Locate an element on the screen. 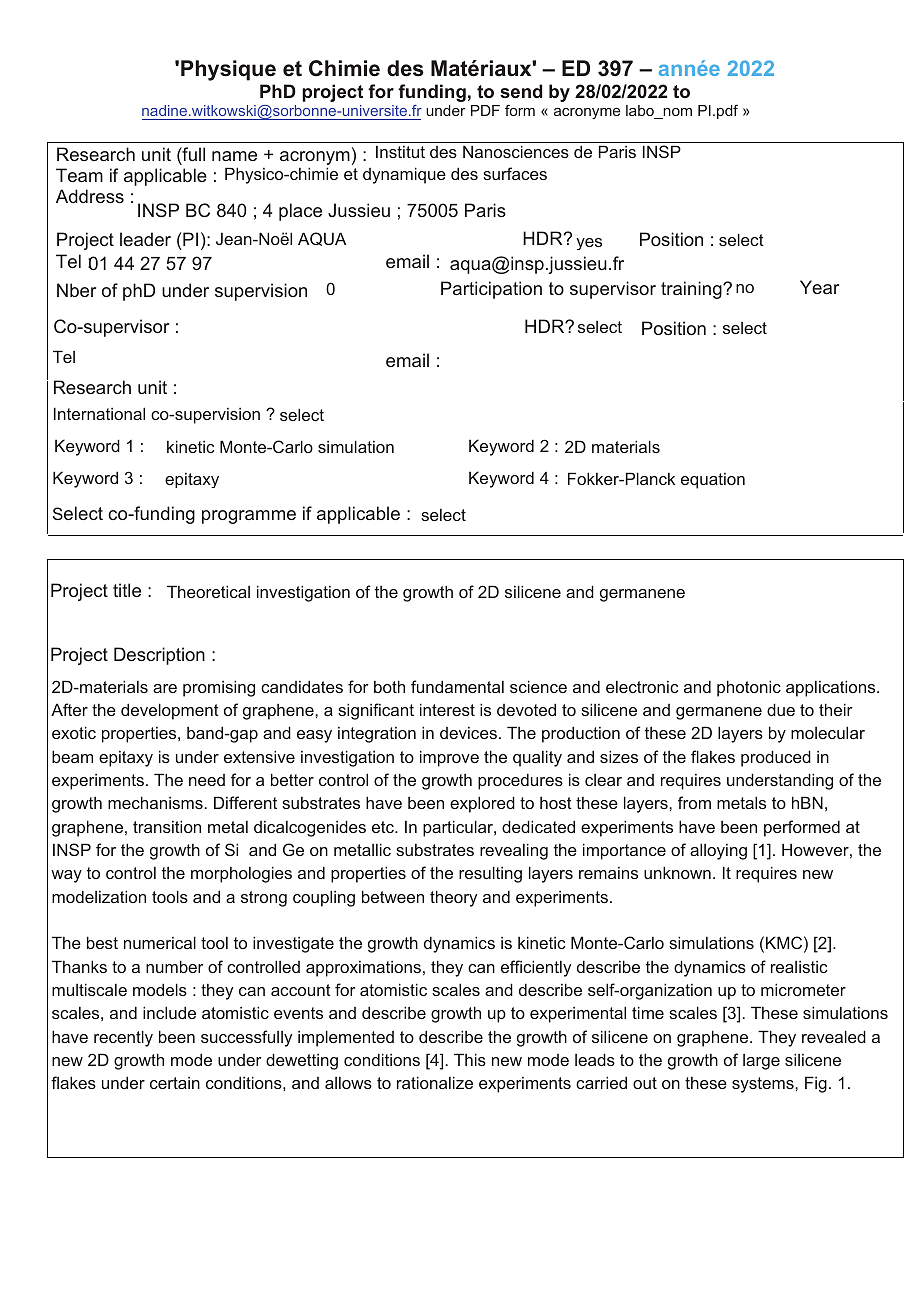 This screenshot has width=924, height=1308. This is located at coordinates (470, 1059).
